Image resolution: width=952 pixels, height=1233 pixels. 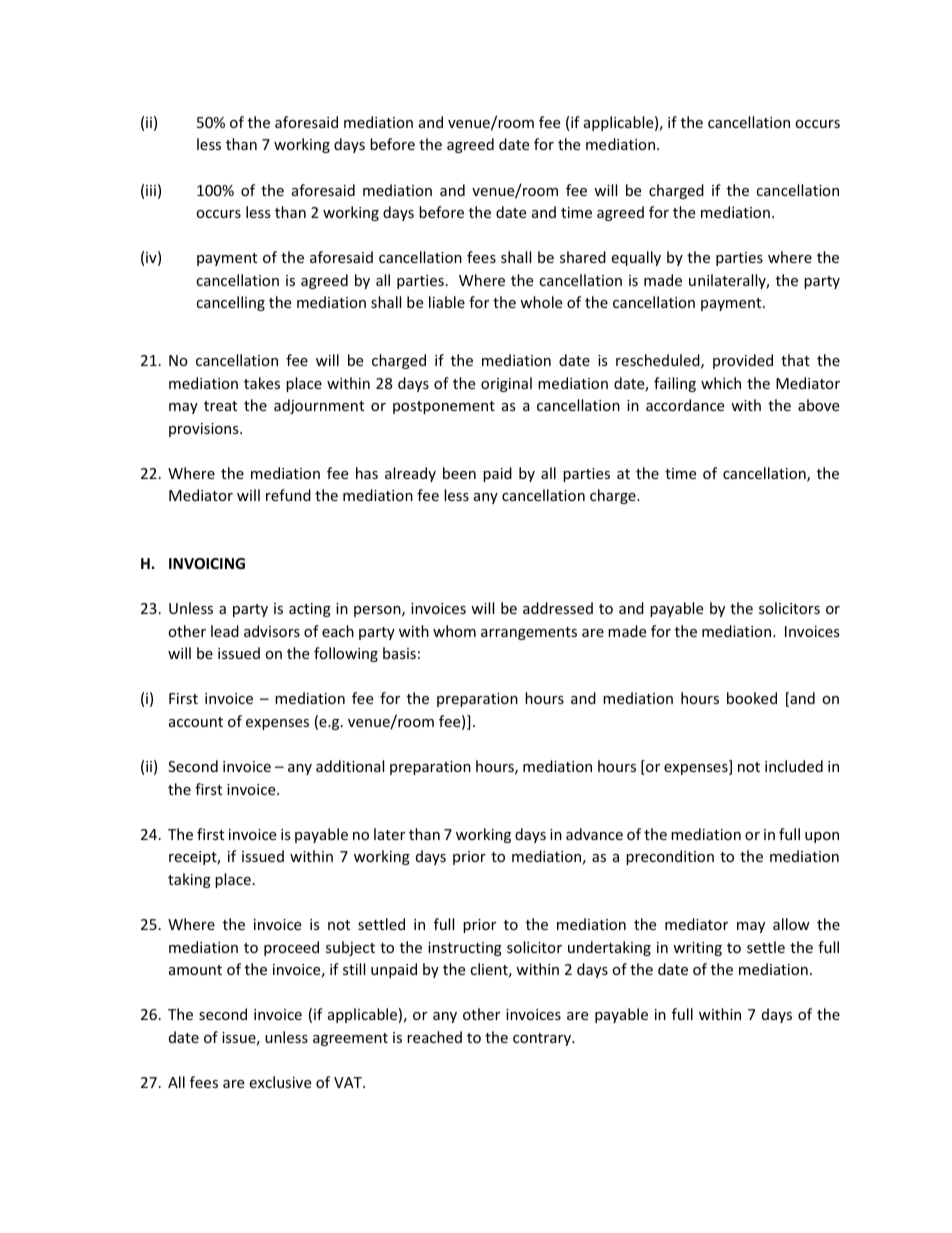 I want to click on refund, so click(x=288, y=495).
